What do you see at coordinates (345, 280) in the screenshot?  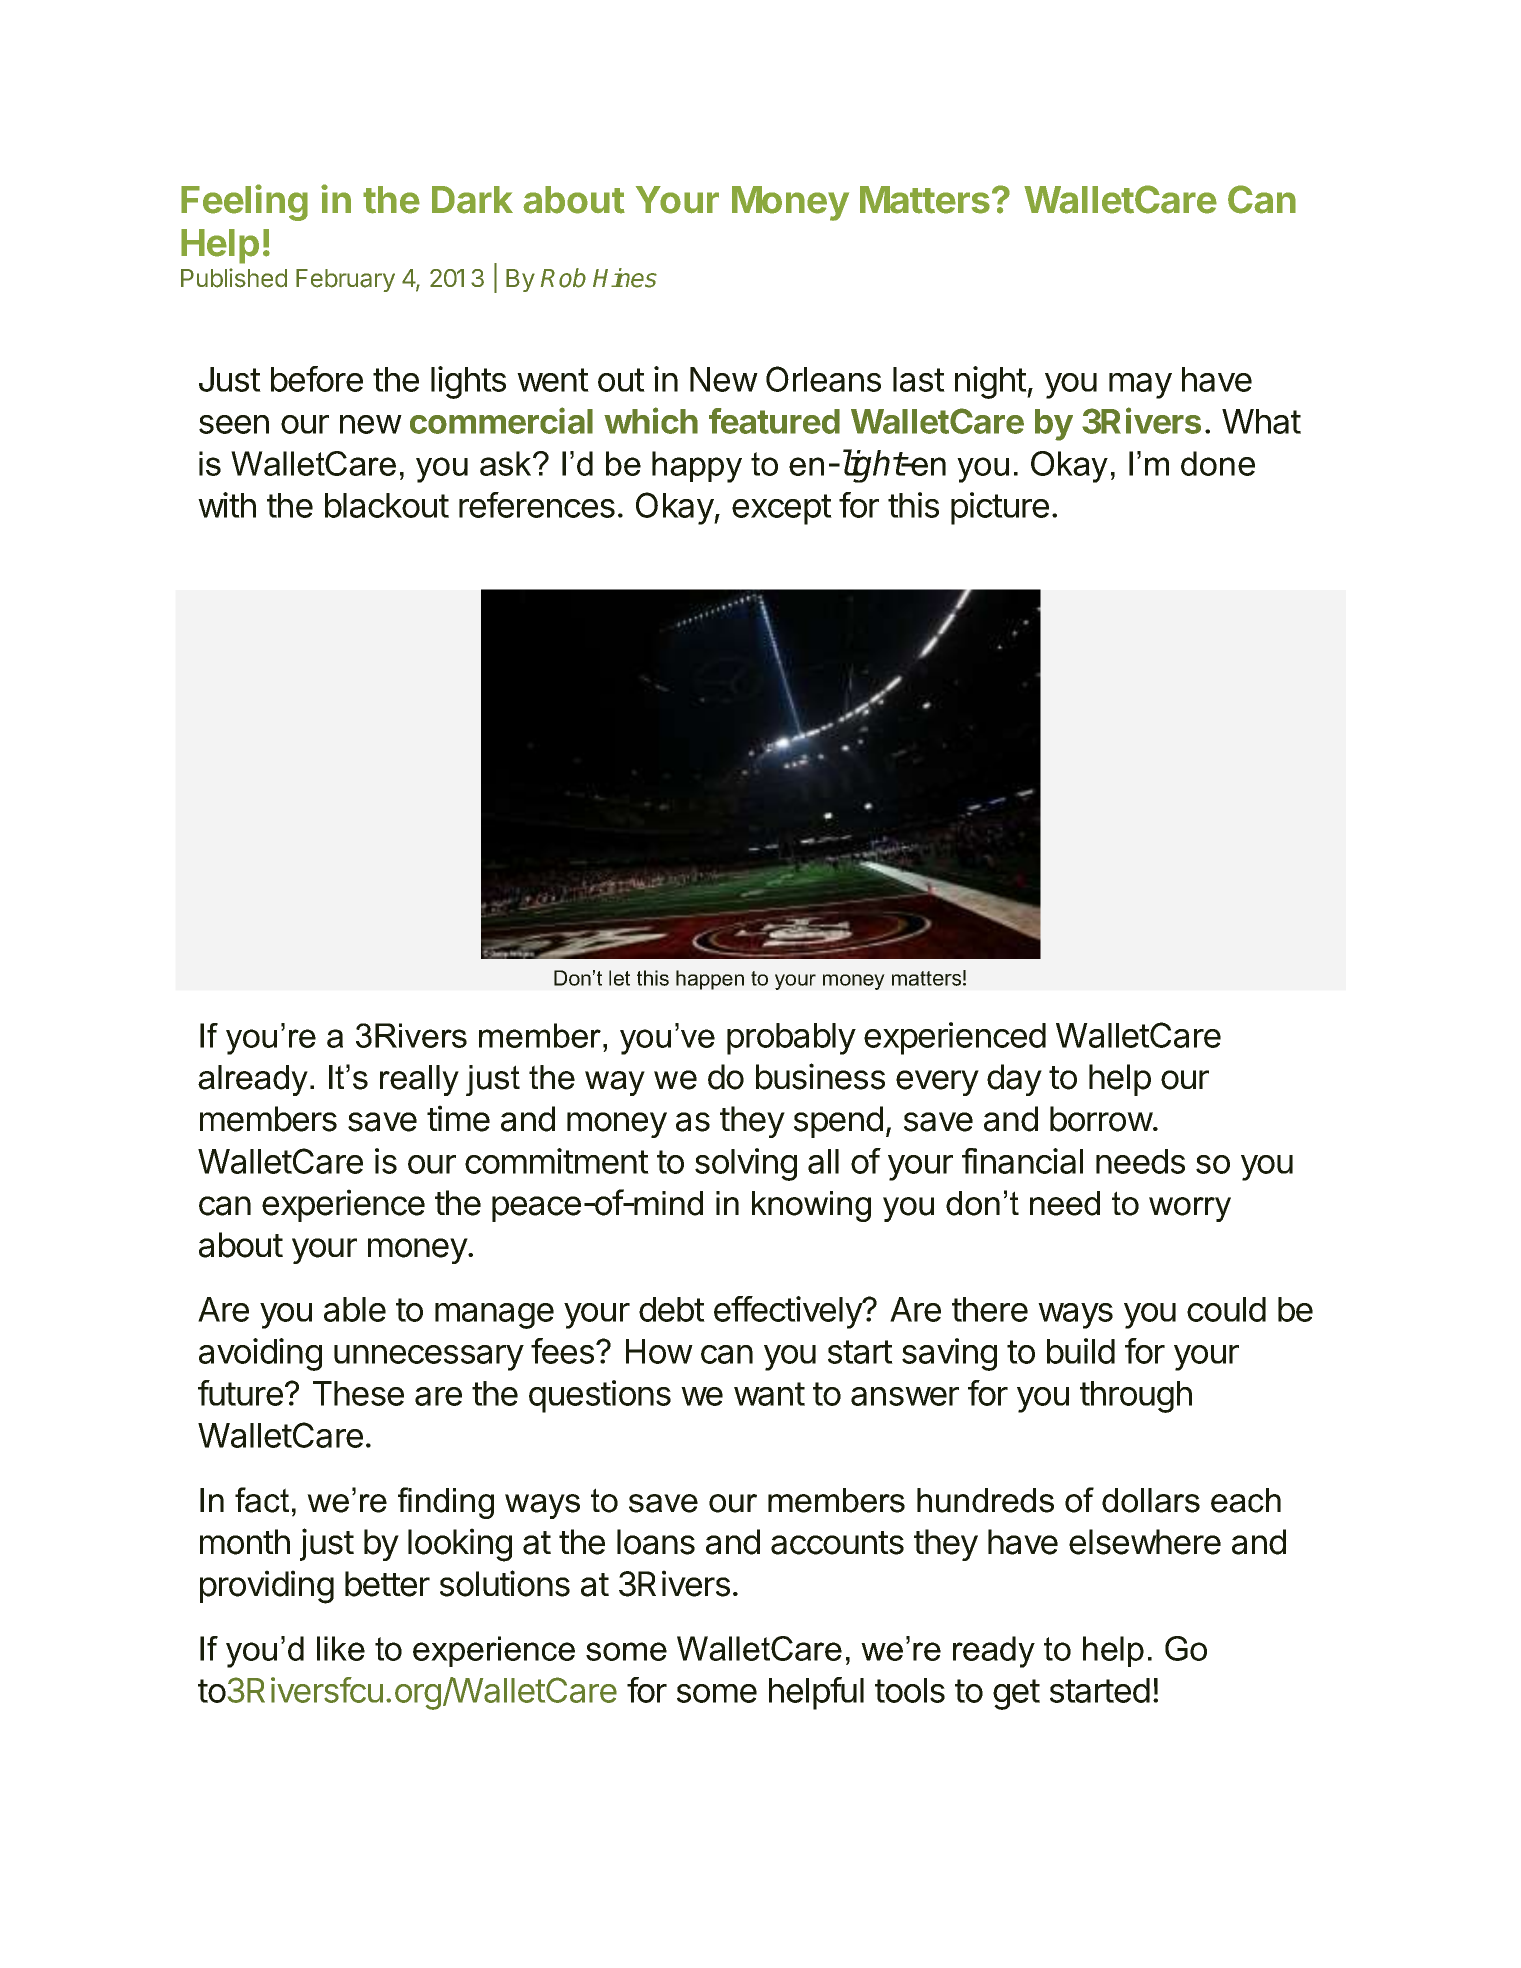 I see `February` at bounding box center [345, 280].
